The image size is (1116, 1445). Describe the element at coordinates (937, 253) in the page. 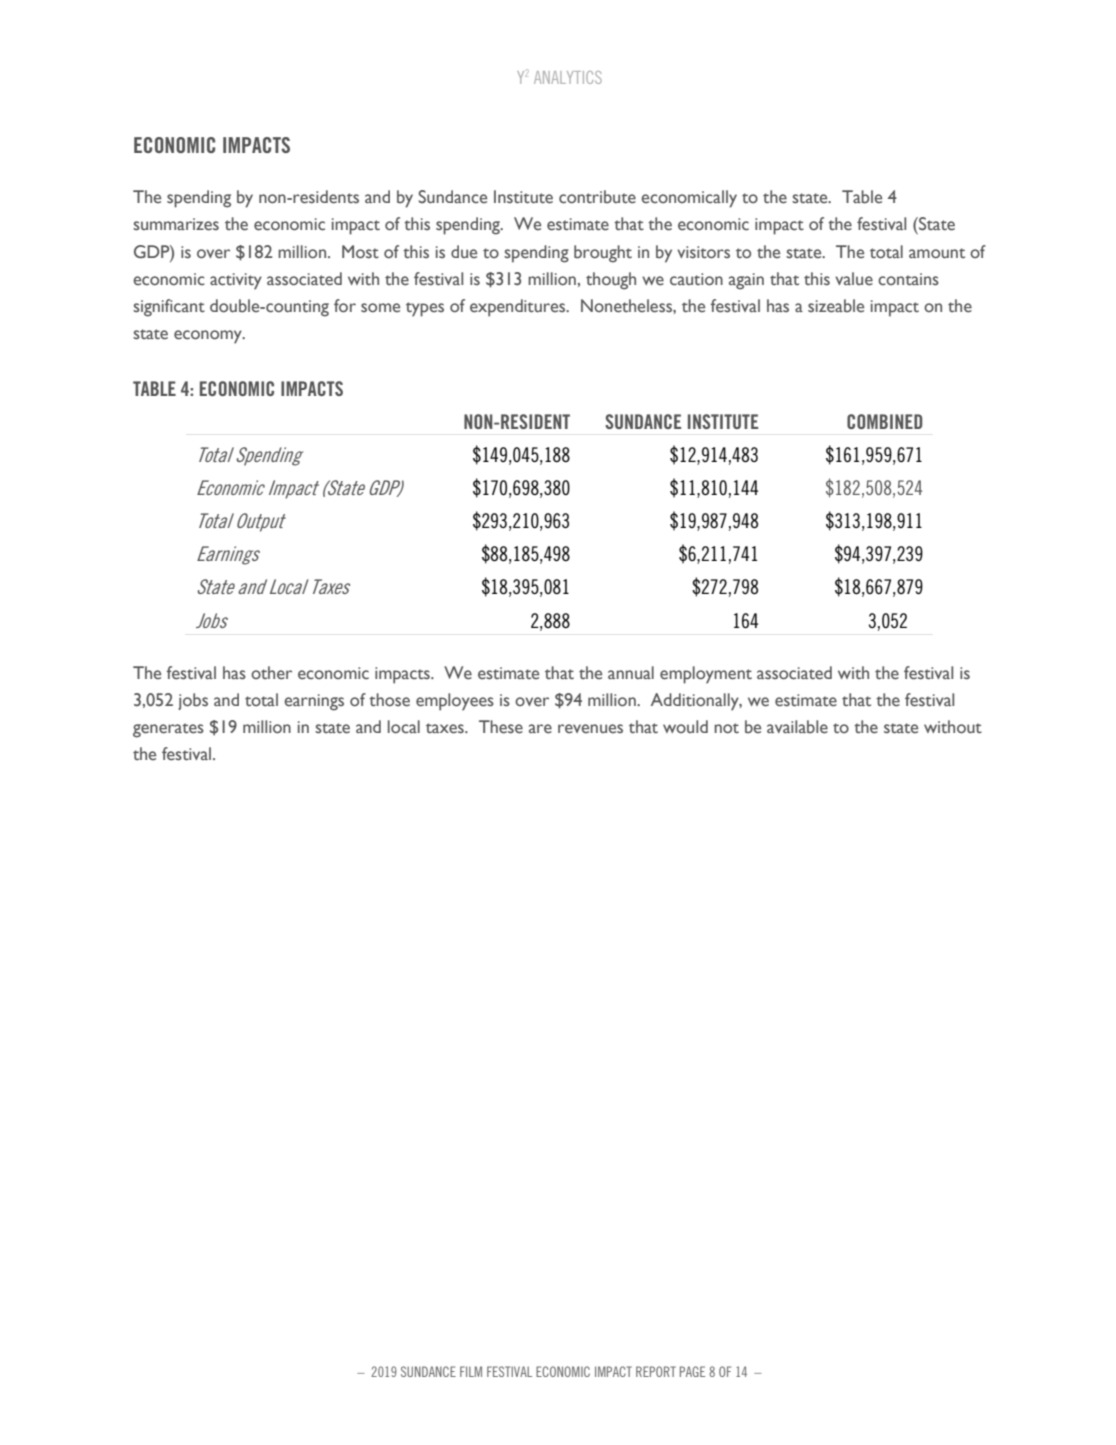

I see `amount` at that location.
